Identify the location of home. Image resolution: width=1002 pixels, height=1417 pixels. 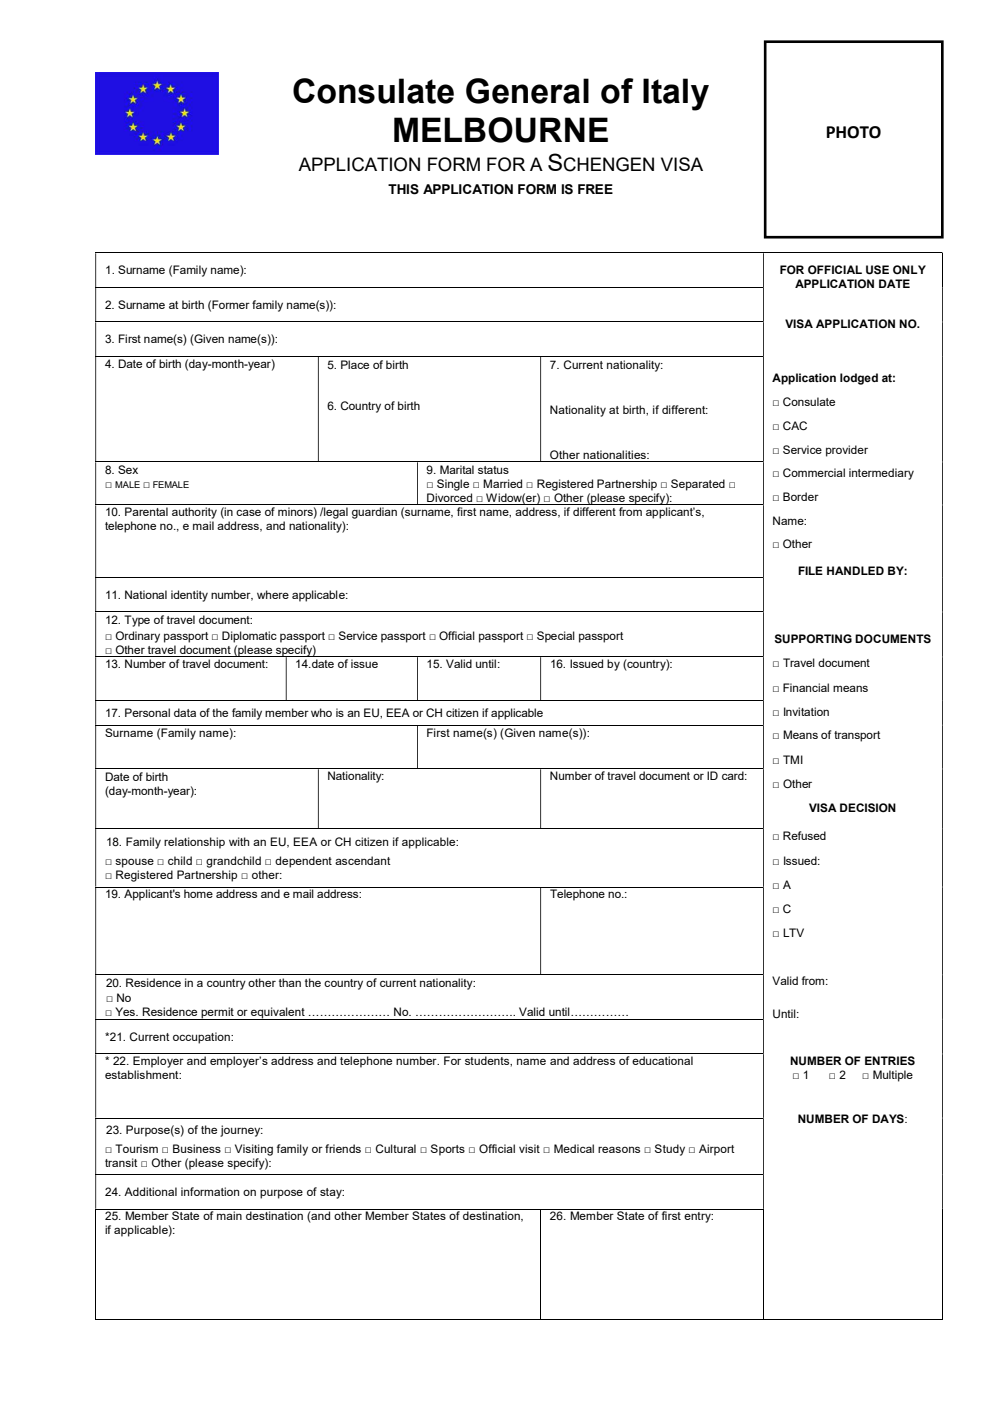
(198, 892).
